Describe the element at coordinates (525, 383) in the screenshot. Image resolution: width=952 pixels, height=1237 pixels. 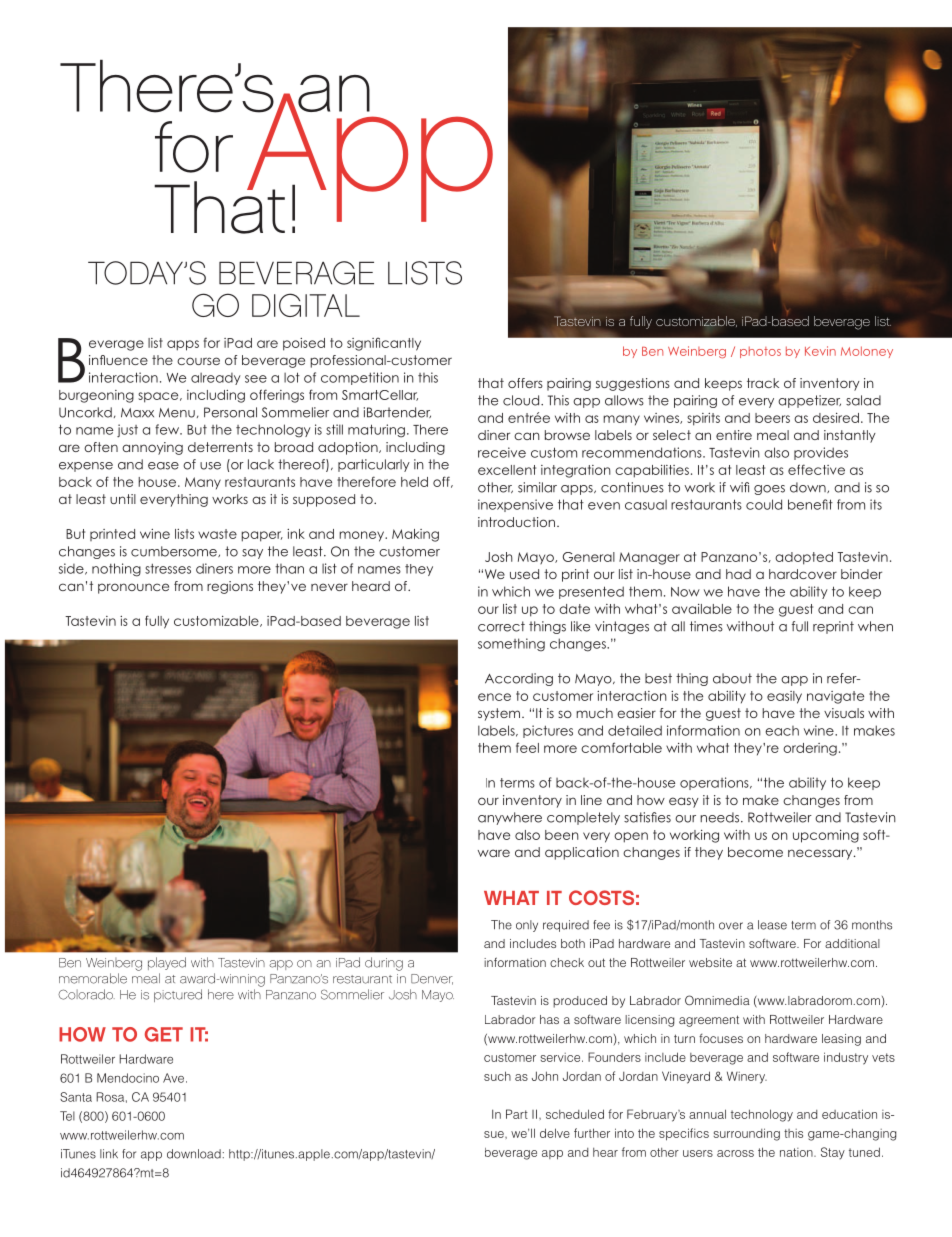
I see `offers` at that location.
